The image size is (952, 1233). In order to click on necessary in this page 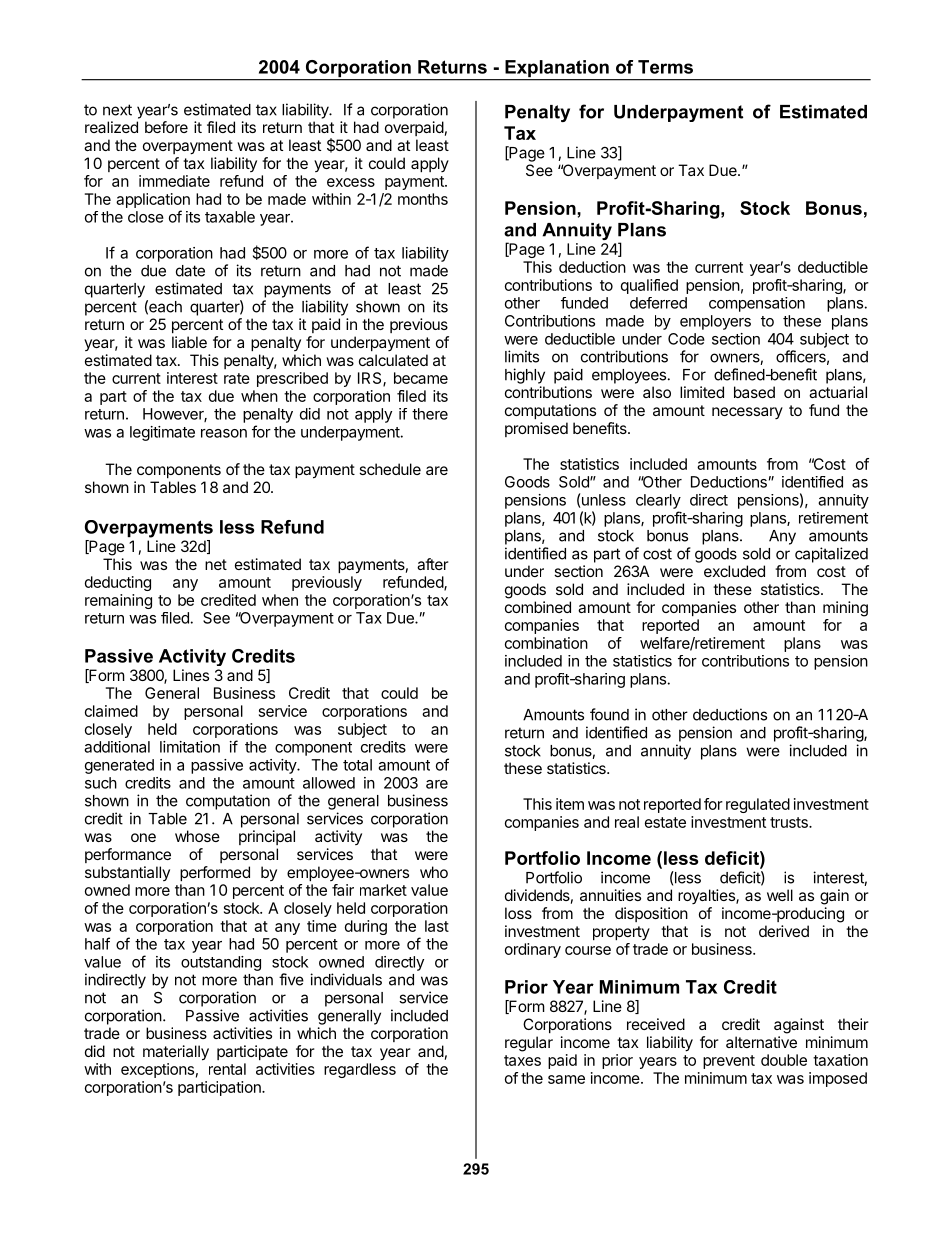, I will do `click(747, 413)`.
